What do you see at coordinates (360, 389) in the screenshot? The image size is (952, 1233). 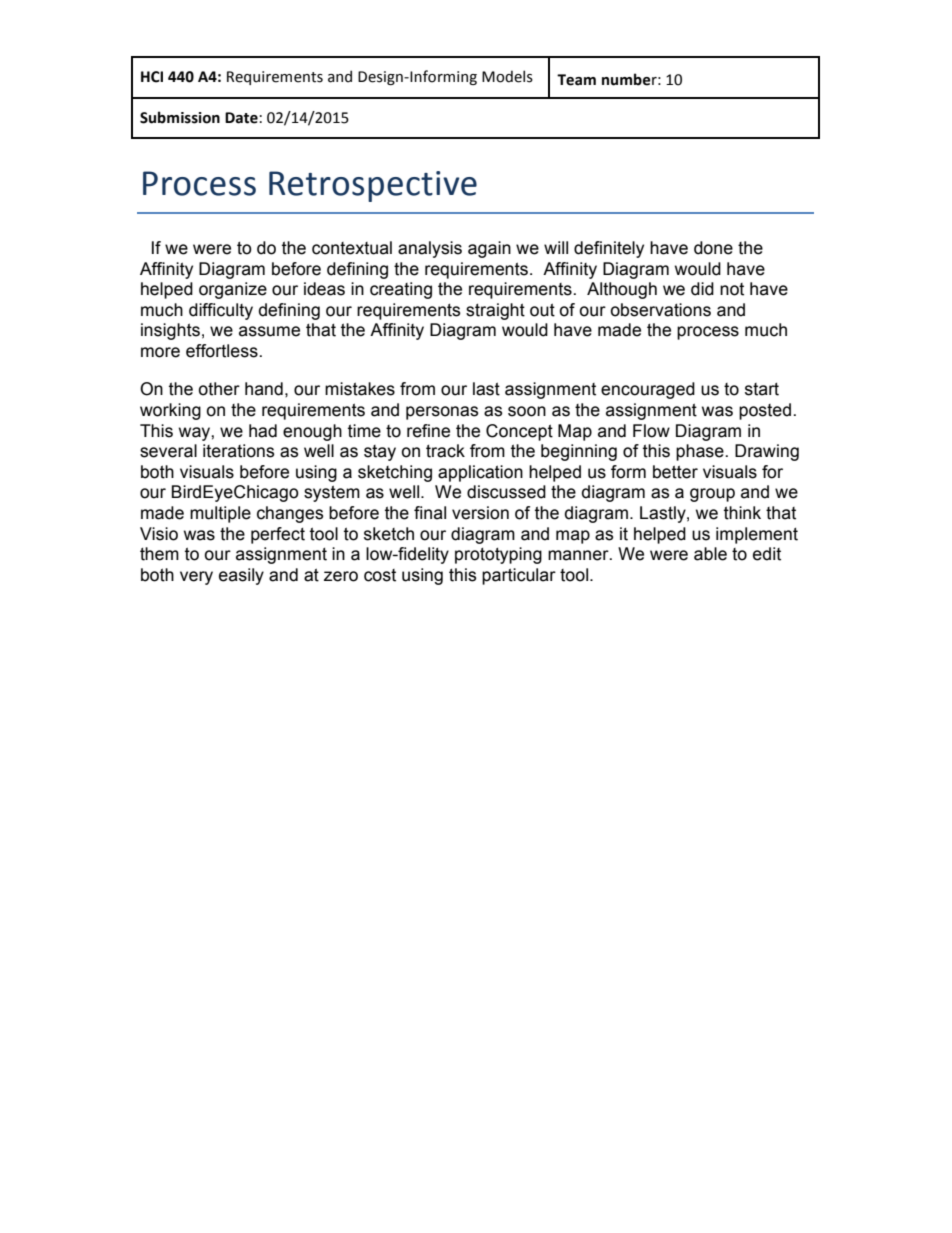 I see `mistakes` at bounding box center [360, 389].
